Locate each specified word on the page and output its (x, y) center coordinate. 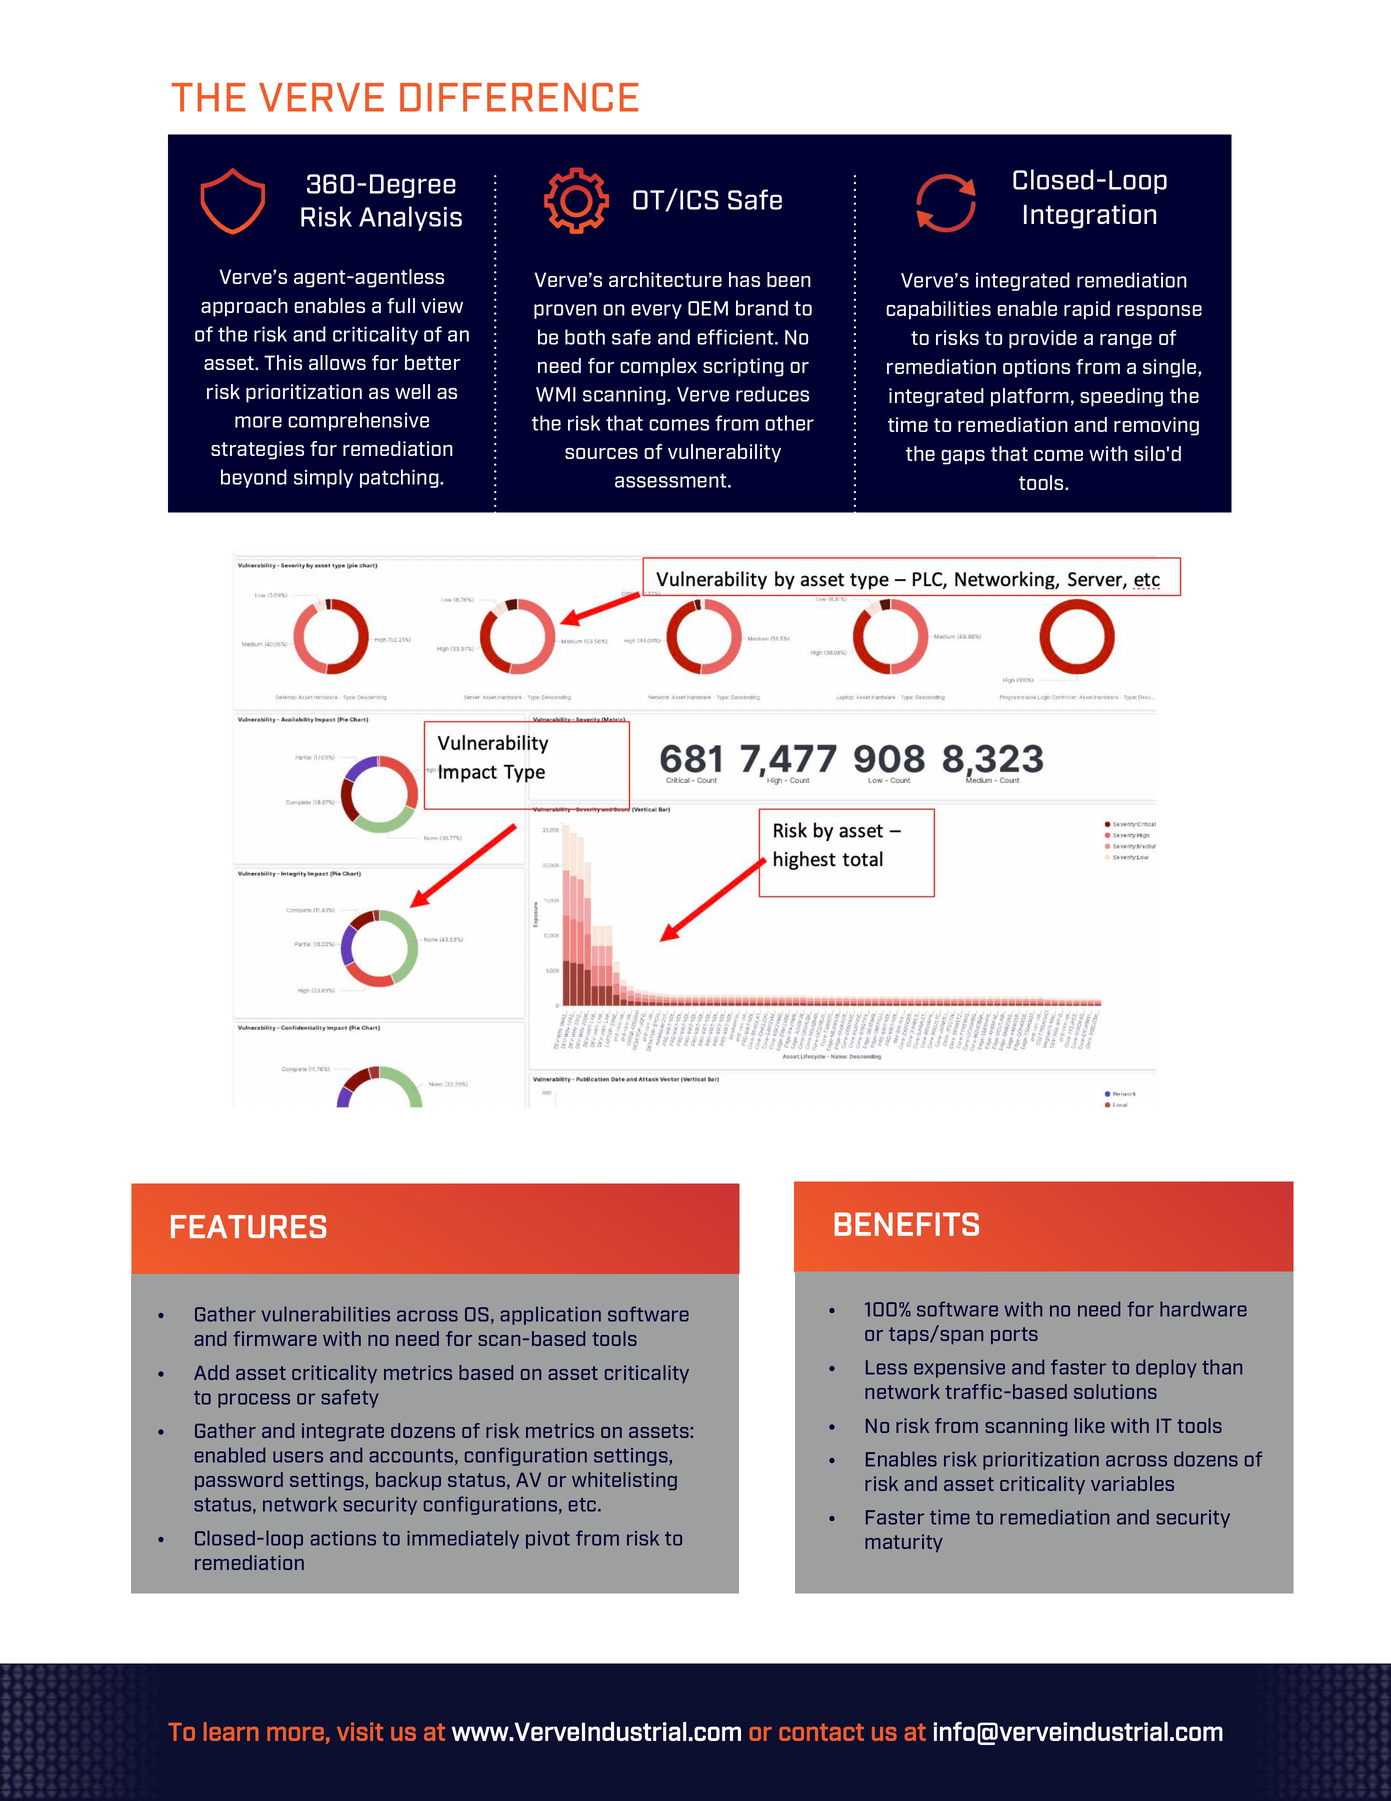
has (744, 279)
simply (323, 478)
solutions (1115, 1391)
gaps (963, 457)
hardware (1203, 1309)
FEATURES (248, 1226)
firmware (275, 1338)
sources (601, 453)
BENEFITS (906, 1224)
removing (1156, 426)
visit (360, 1731)
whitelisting (624, 1481)
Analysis (410, 218)
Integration (1090, 216)
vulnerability (724, 453)
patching (400, 478)
